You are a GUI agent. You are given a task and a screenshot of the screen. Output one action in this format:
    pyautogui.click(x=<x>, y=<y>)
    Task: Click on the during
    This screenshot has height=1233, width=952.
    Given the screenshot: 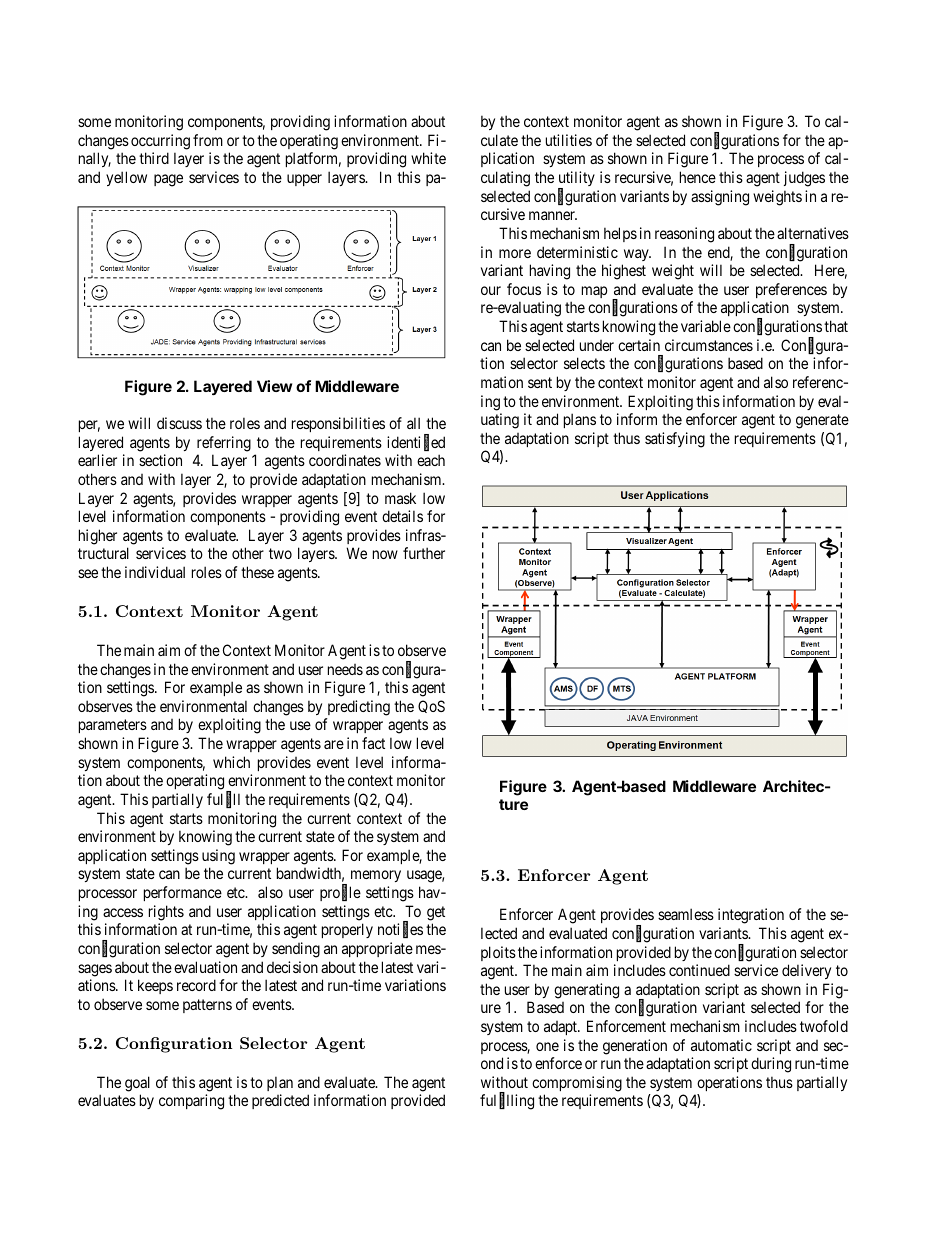 What is the action you would take?
    pyautogui.click(x=771, y=1065)
